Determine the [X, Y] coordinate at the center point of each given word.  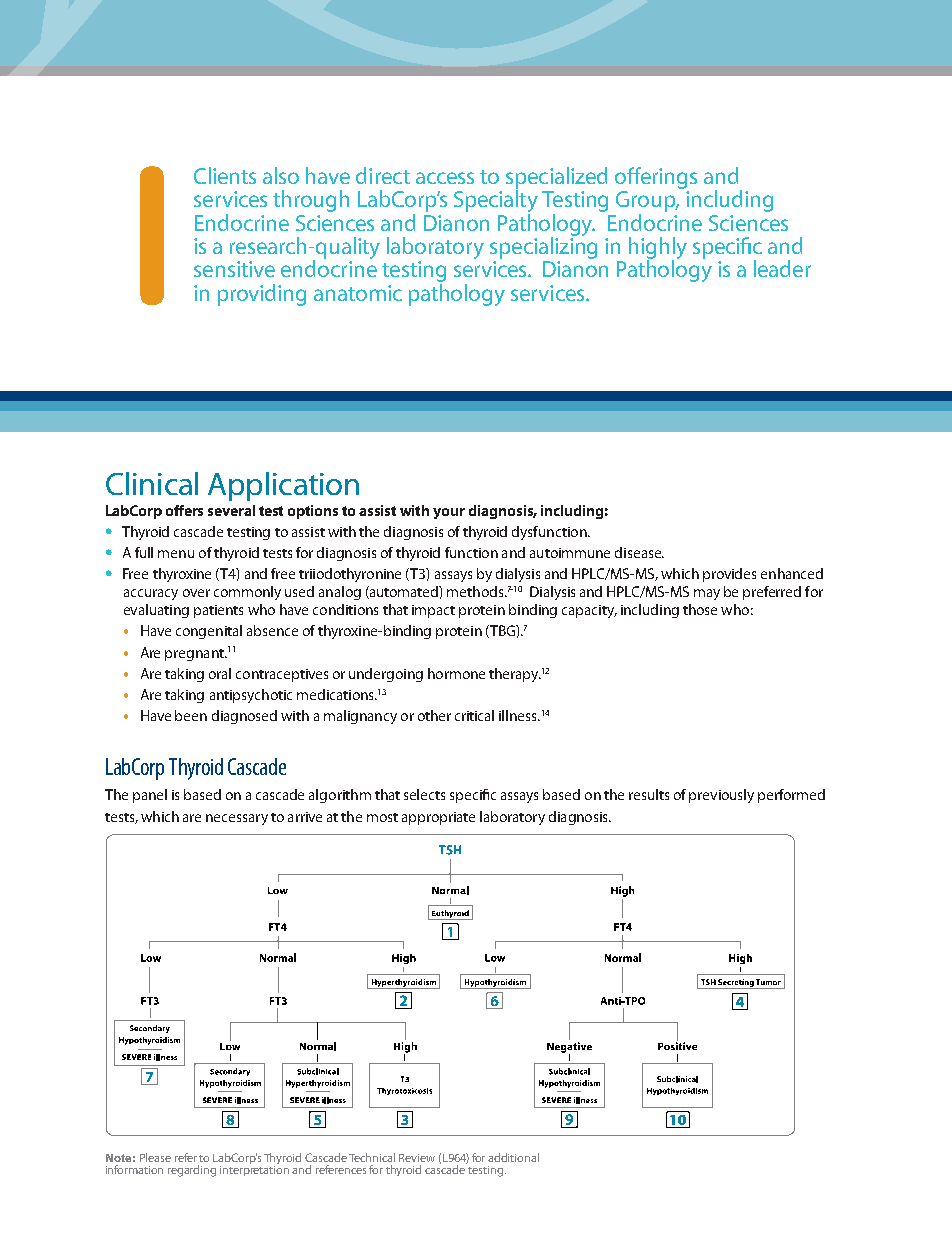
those [700, 609]
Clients [225, 175]
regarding [192, 1171]
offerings [656, 178]
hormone [456, 673]
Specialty [496, 201]
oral [220, 673]
